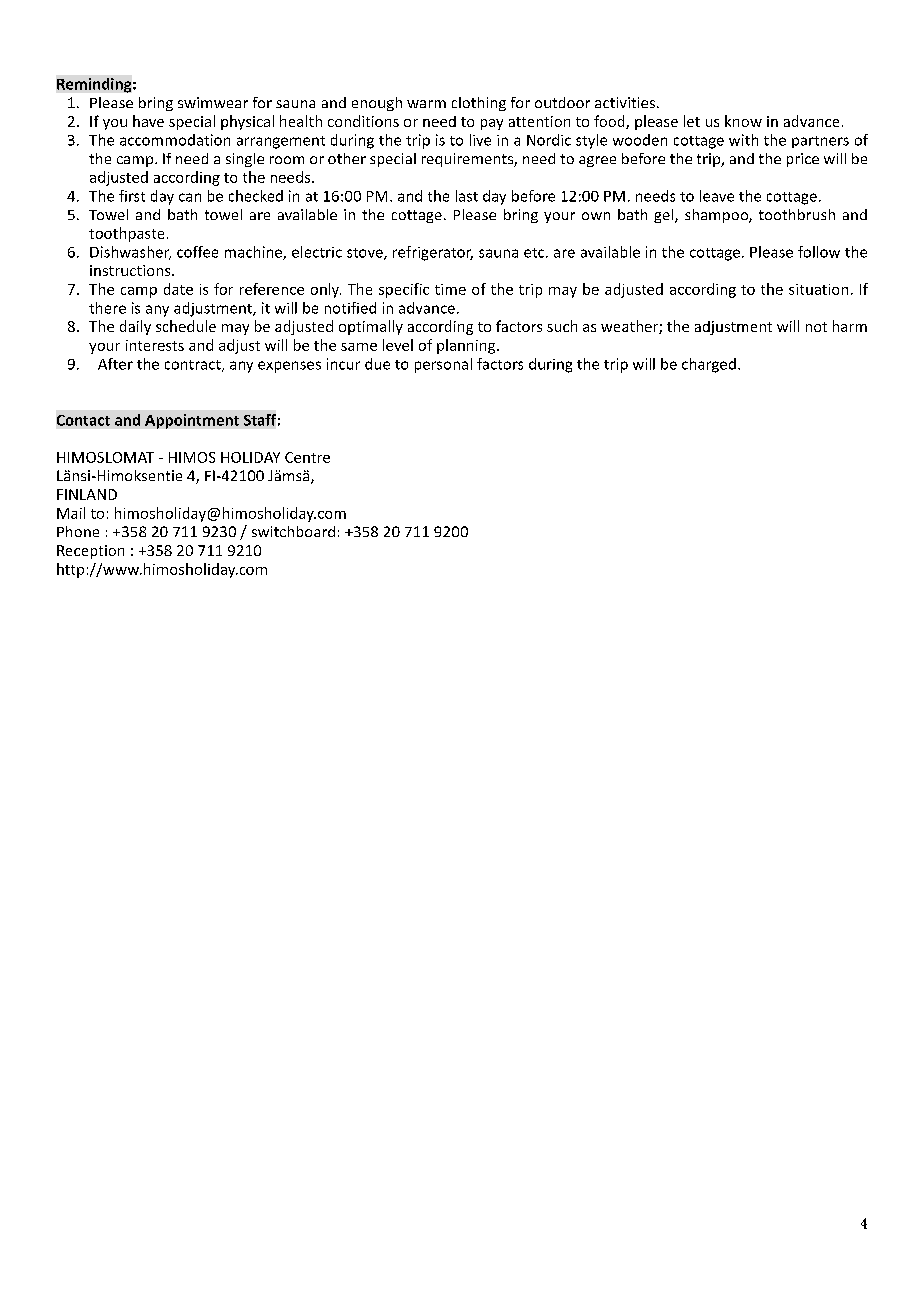 This image has height=1309, width=924. What do you see at coordinates (492, 124) in the image?
I see `pay` at bounding box center [492, 124].
